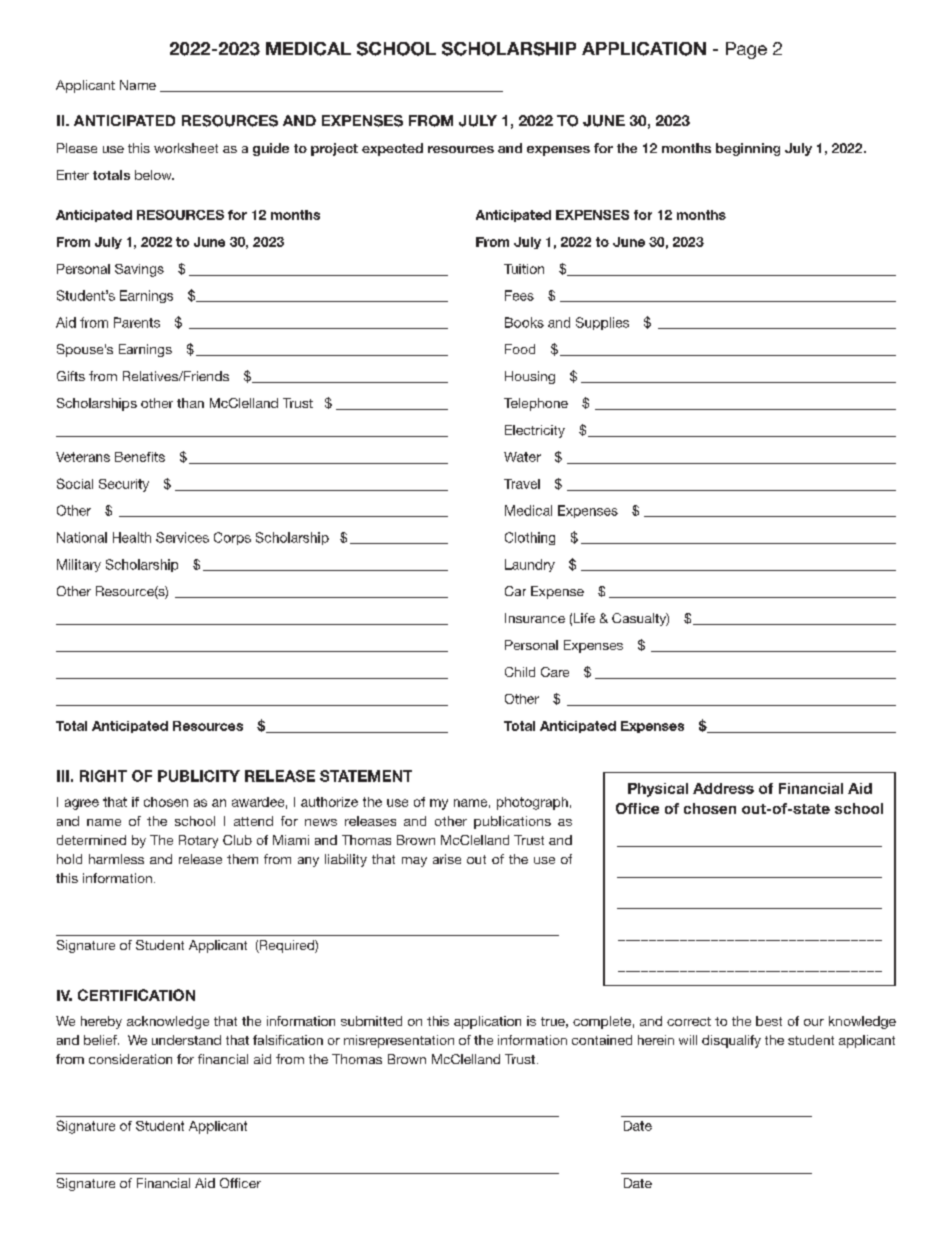  I want to click on worksheet, so click(186, 148).
